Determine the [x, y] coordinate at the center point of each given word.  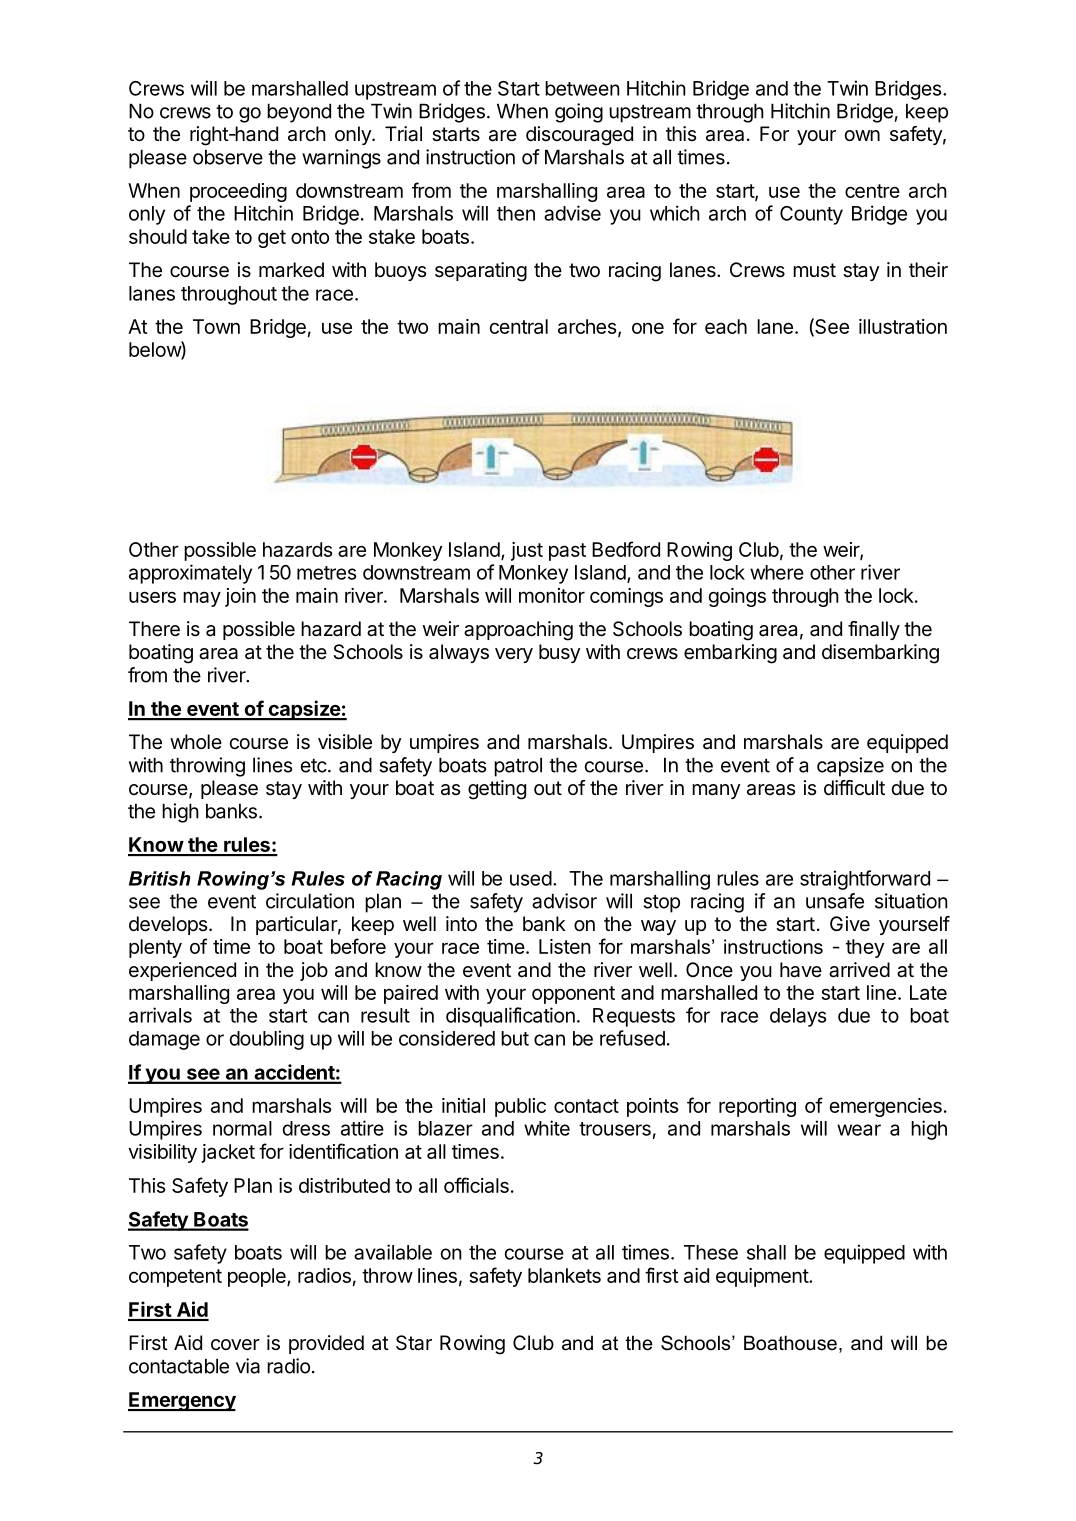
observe [228, 157]
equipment [763, 1277]
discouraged [579, 136]
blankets [564, 1275]
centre [872, 191]
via [248, 1366]
